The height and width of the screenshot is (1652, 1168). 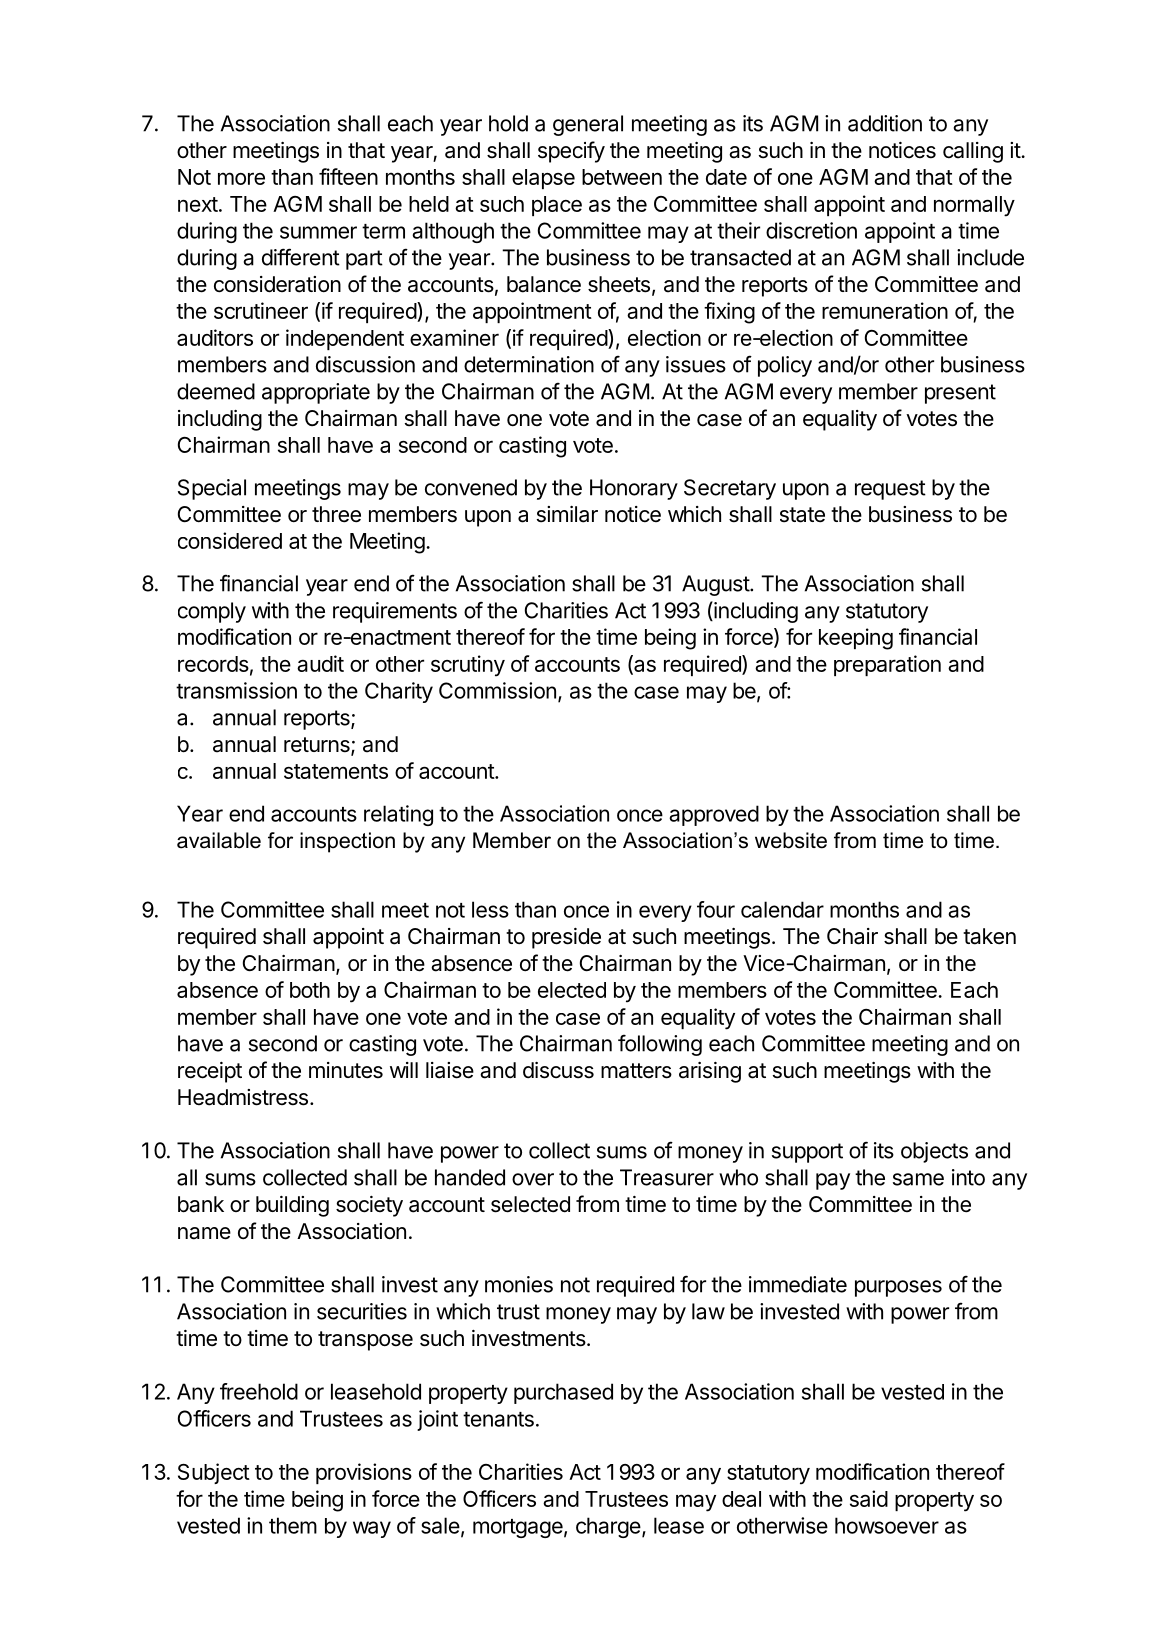 I want to click on said, so click(x=869, y=1498).
